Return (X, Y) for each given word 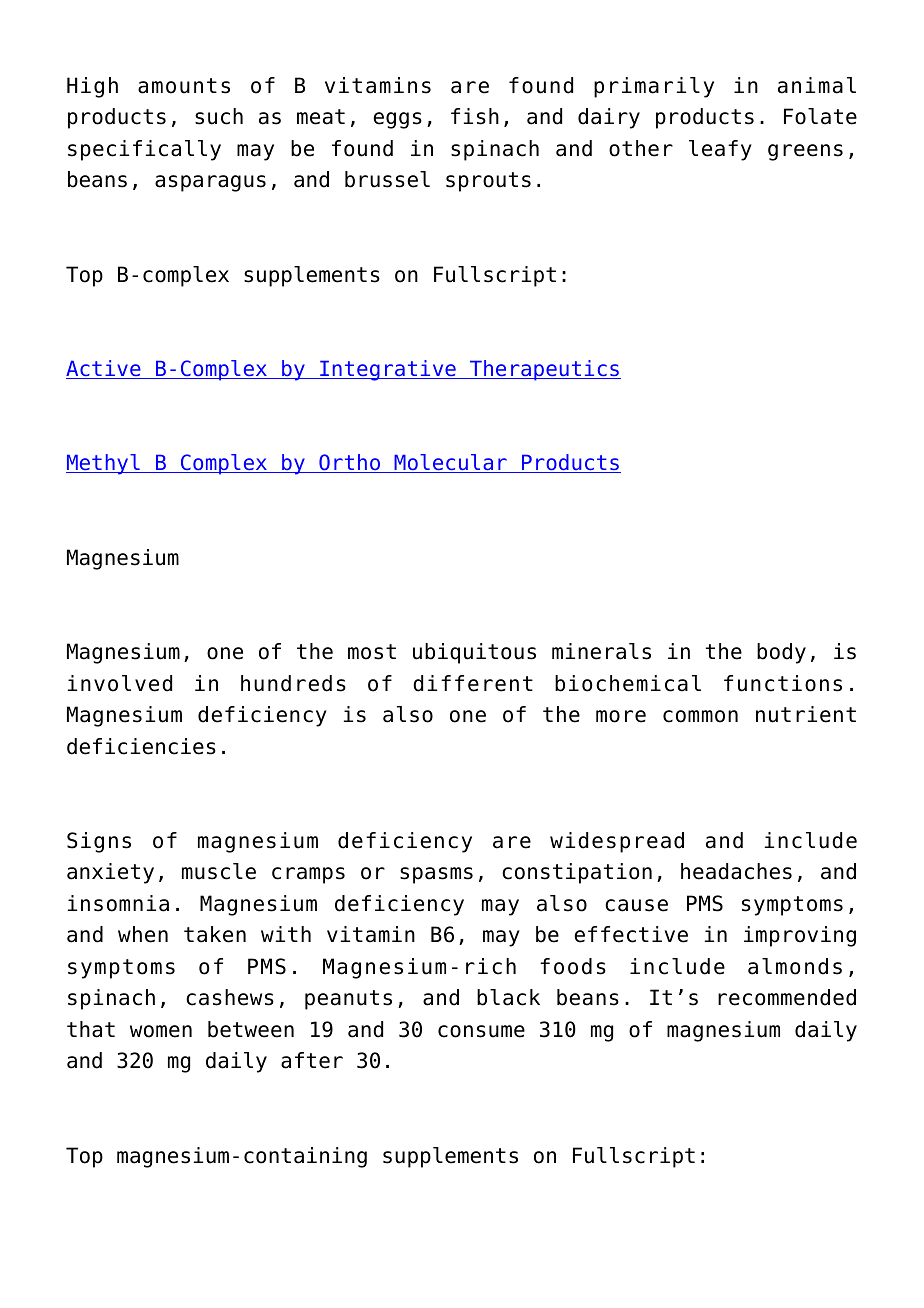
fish (475, 116)
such (219, 116)
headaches (736, 871)
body (781, 653)
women (161, 1031)
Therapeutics (544, 370)
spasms (436, 875)
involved (120, 683)
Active (104, 369)
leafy (720, 150)
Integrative (388, 370)
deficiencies (141, 746)
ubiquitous (474, 653)
